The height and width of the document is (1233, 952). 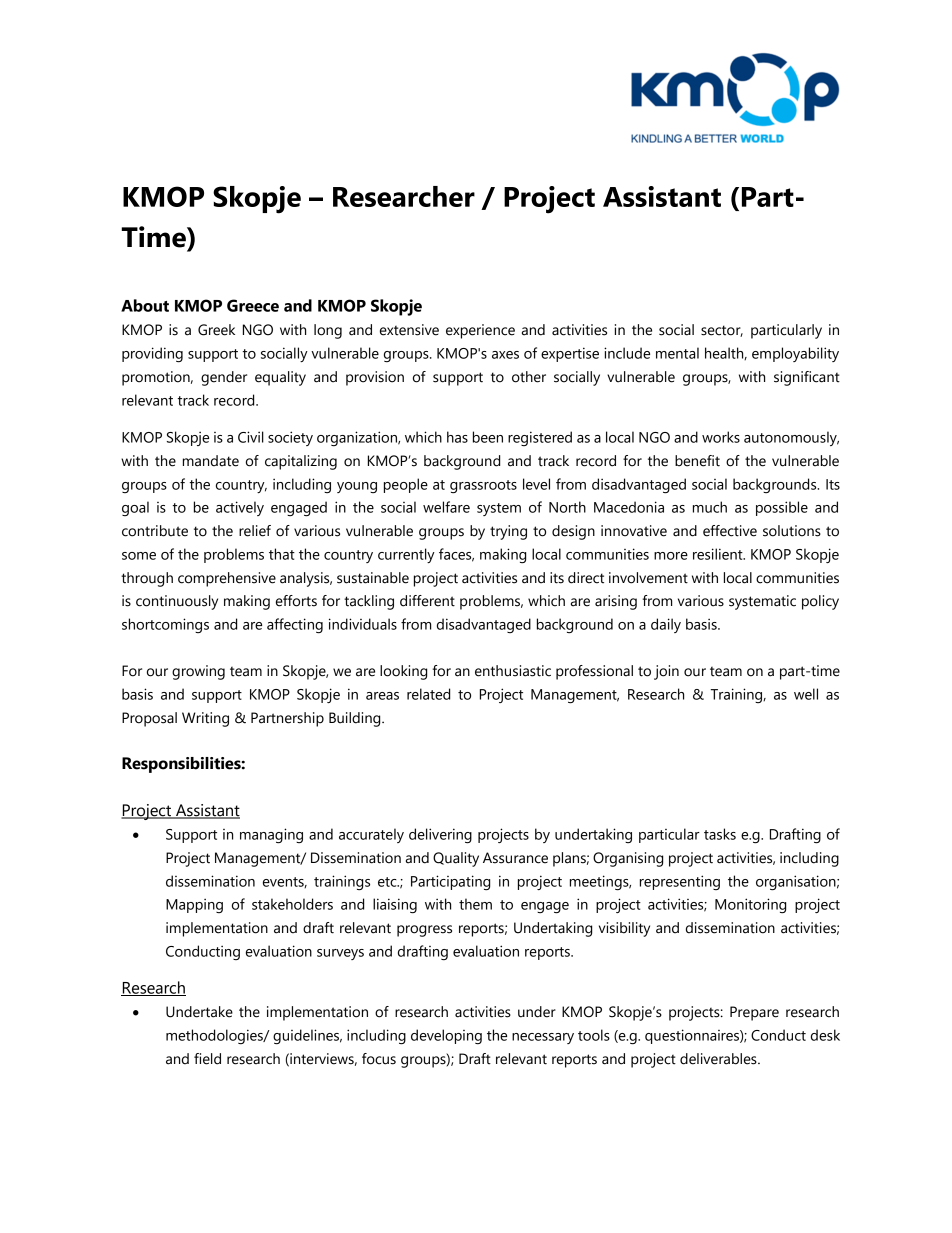 What do you see at coordinates (508, 532) in the document?
I see `trying` at bounding box center [508, 532].
